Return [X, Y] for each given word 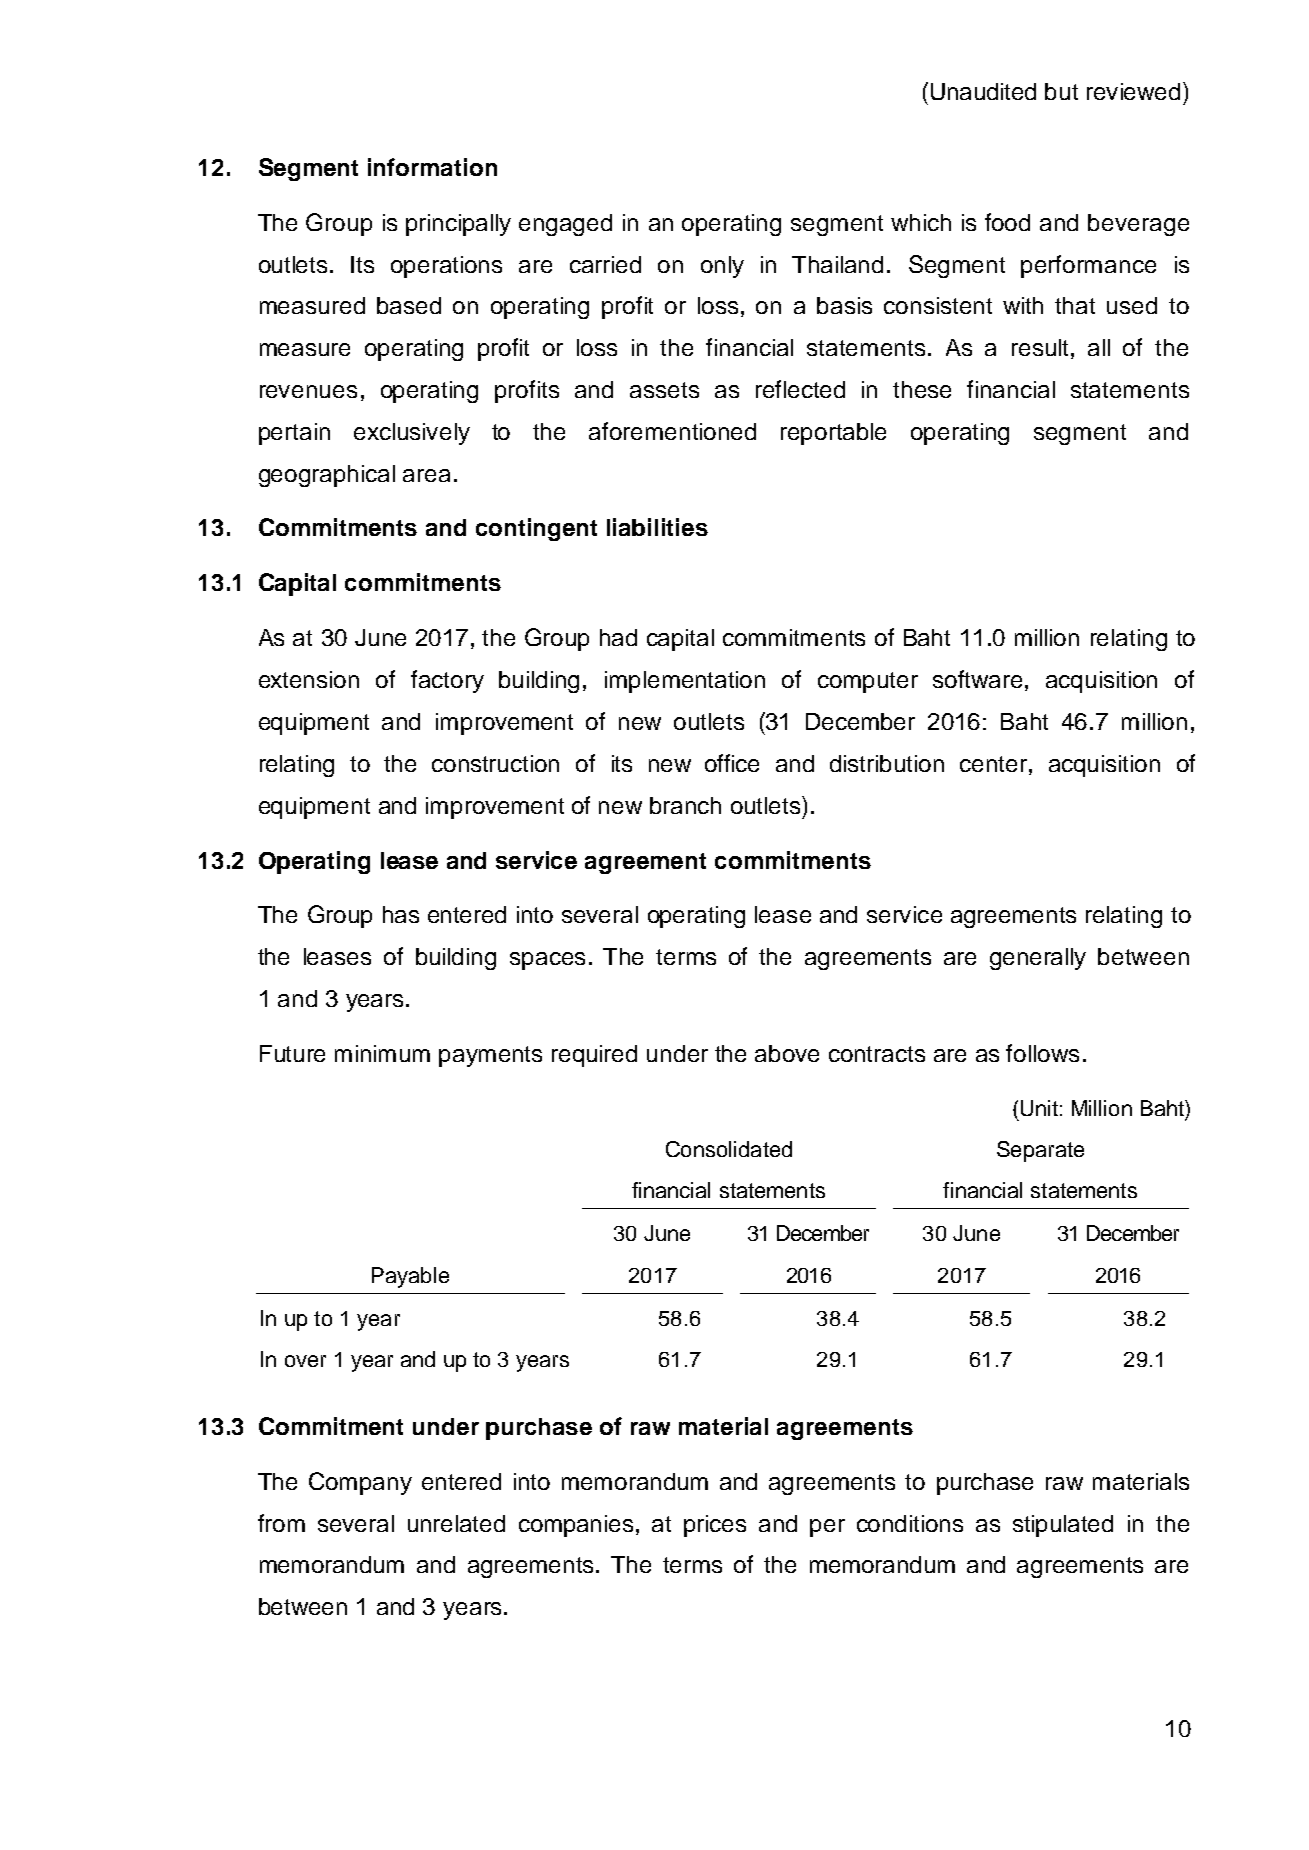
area [426, 475]
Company [360, 1483]
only [722, 267]
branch [685, 805]
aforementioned [672, 431]
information [432, 167]
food [1007, 222]
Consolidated [729, 1149]
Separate [1040, 1151]
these [922, 389]
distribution [887, 763]
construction [495, 763]
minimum [382, 1053]
